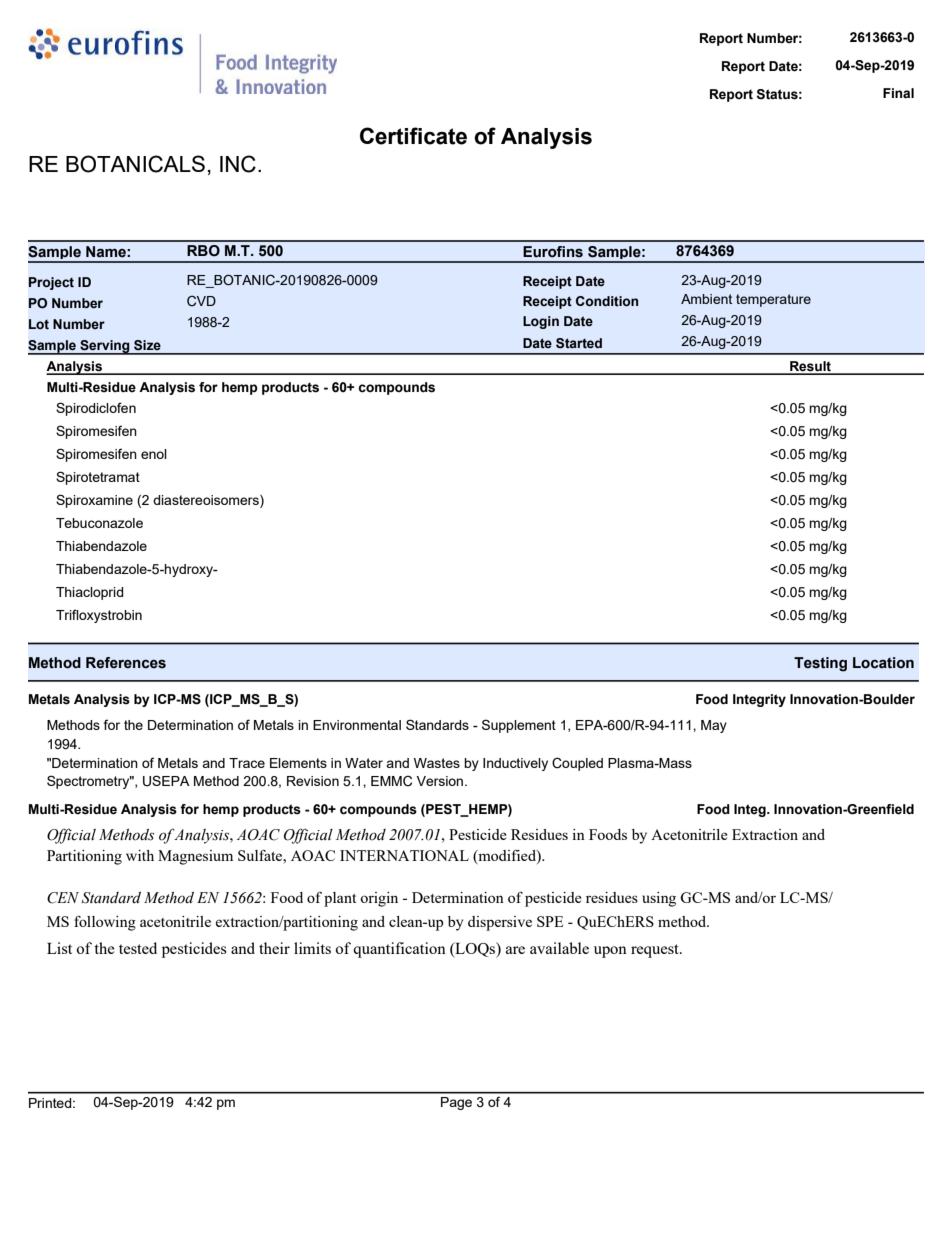  Describe the element at coordinates (138, 948) in the image. I see `tested` at that location.
